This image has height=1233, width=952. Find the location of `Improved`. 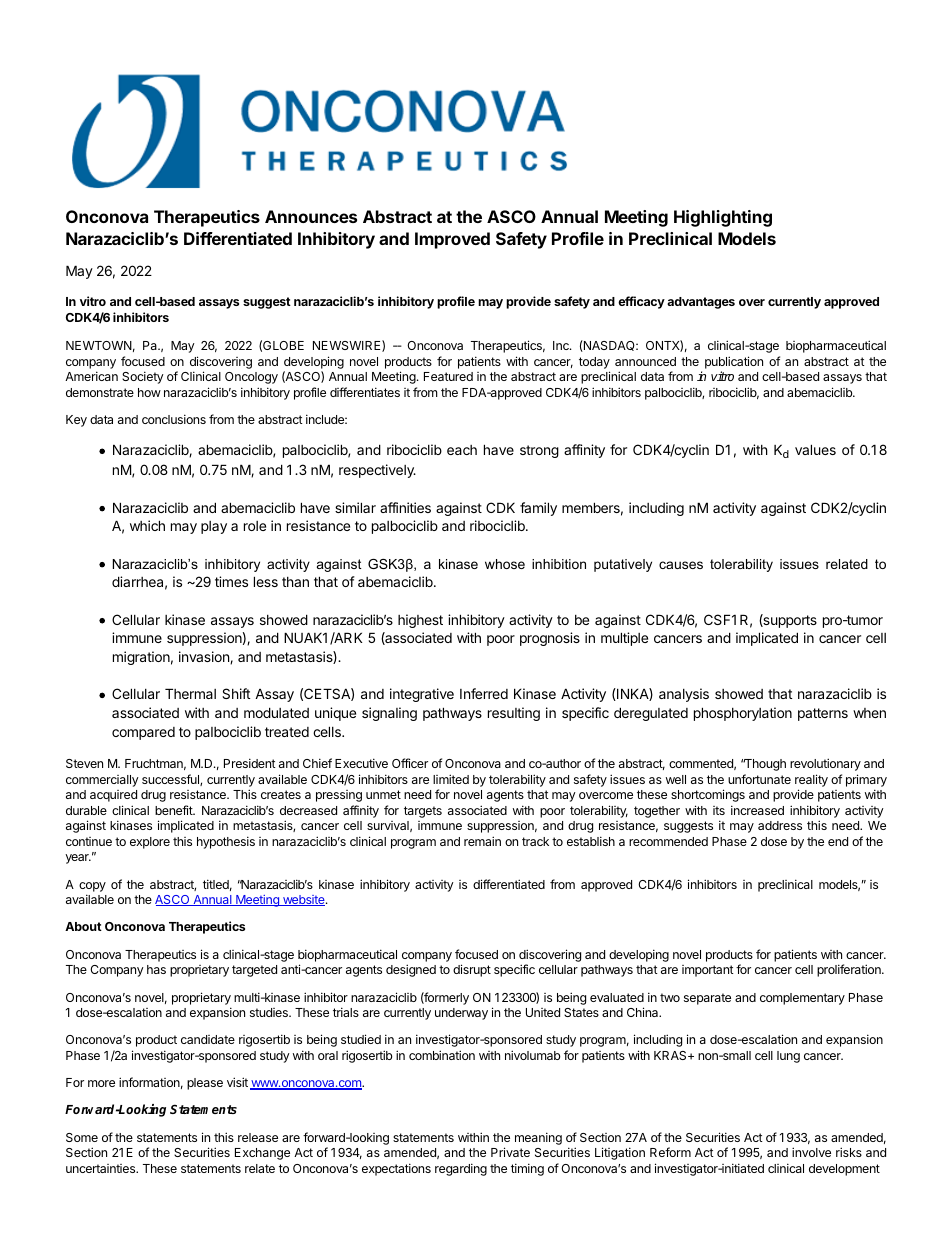

Improved is located at coordinates (452, 240).
